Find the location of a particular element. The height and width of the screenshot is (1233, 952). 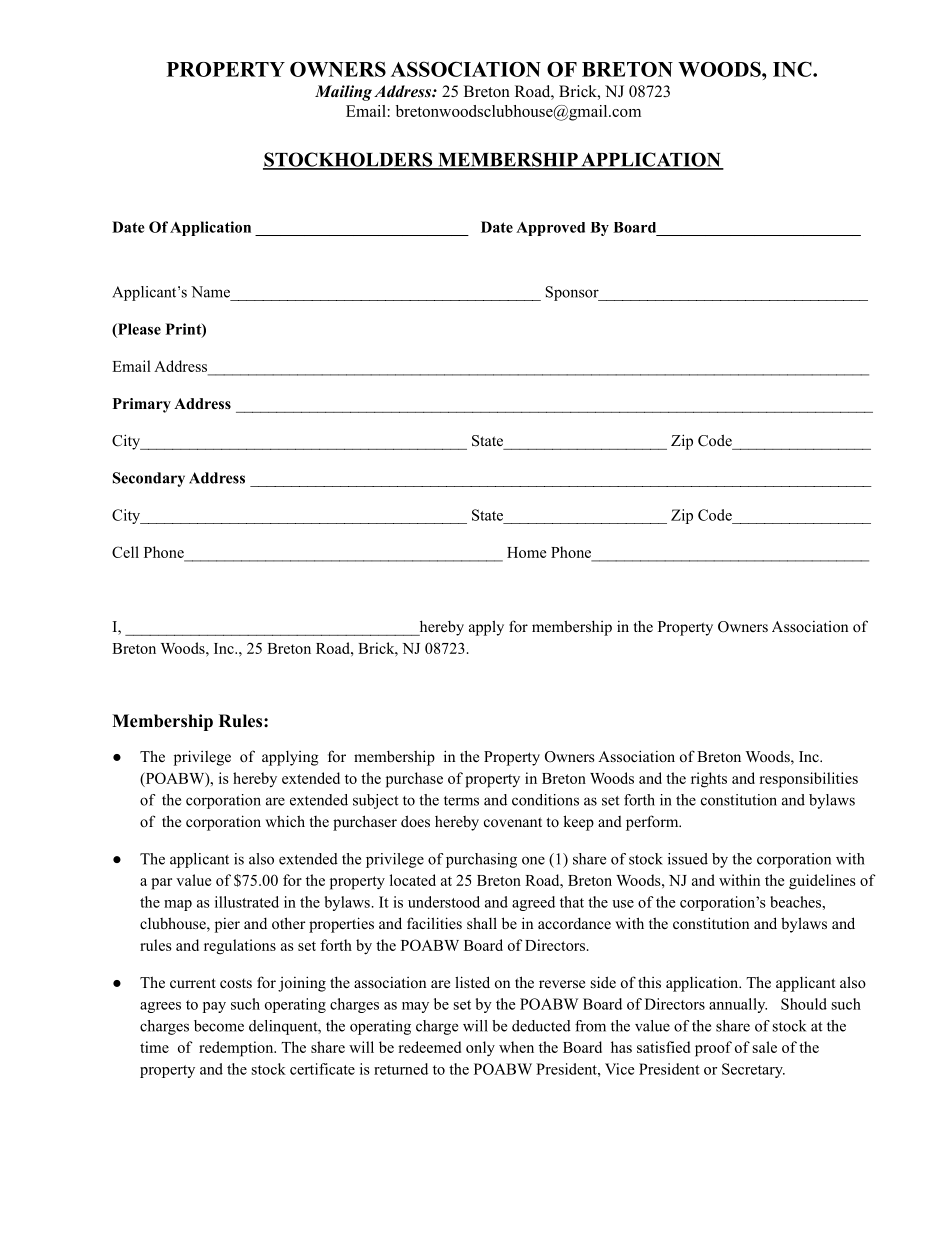

Approved is located at coordinates (550, 228).
